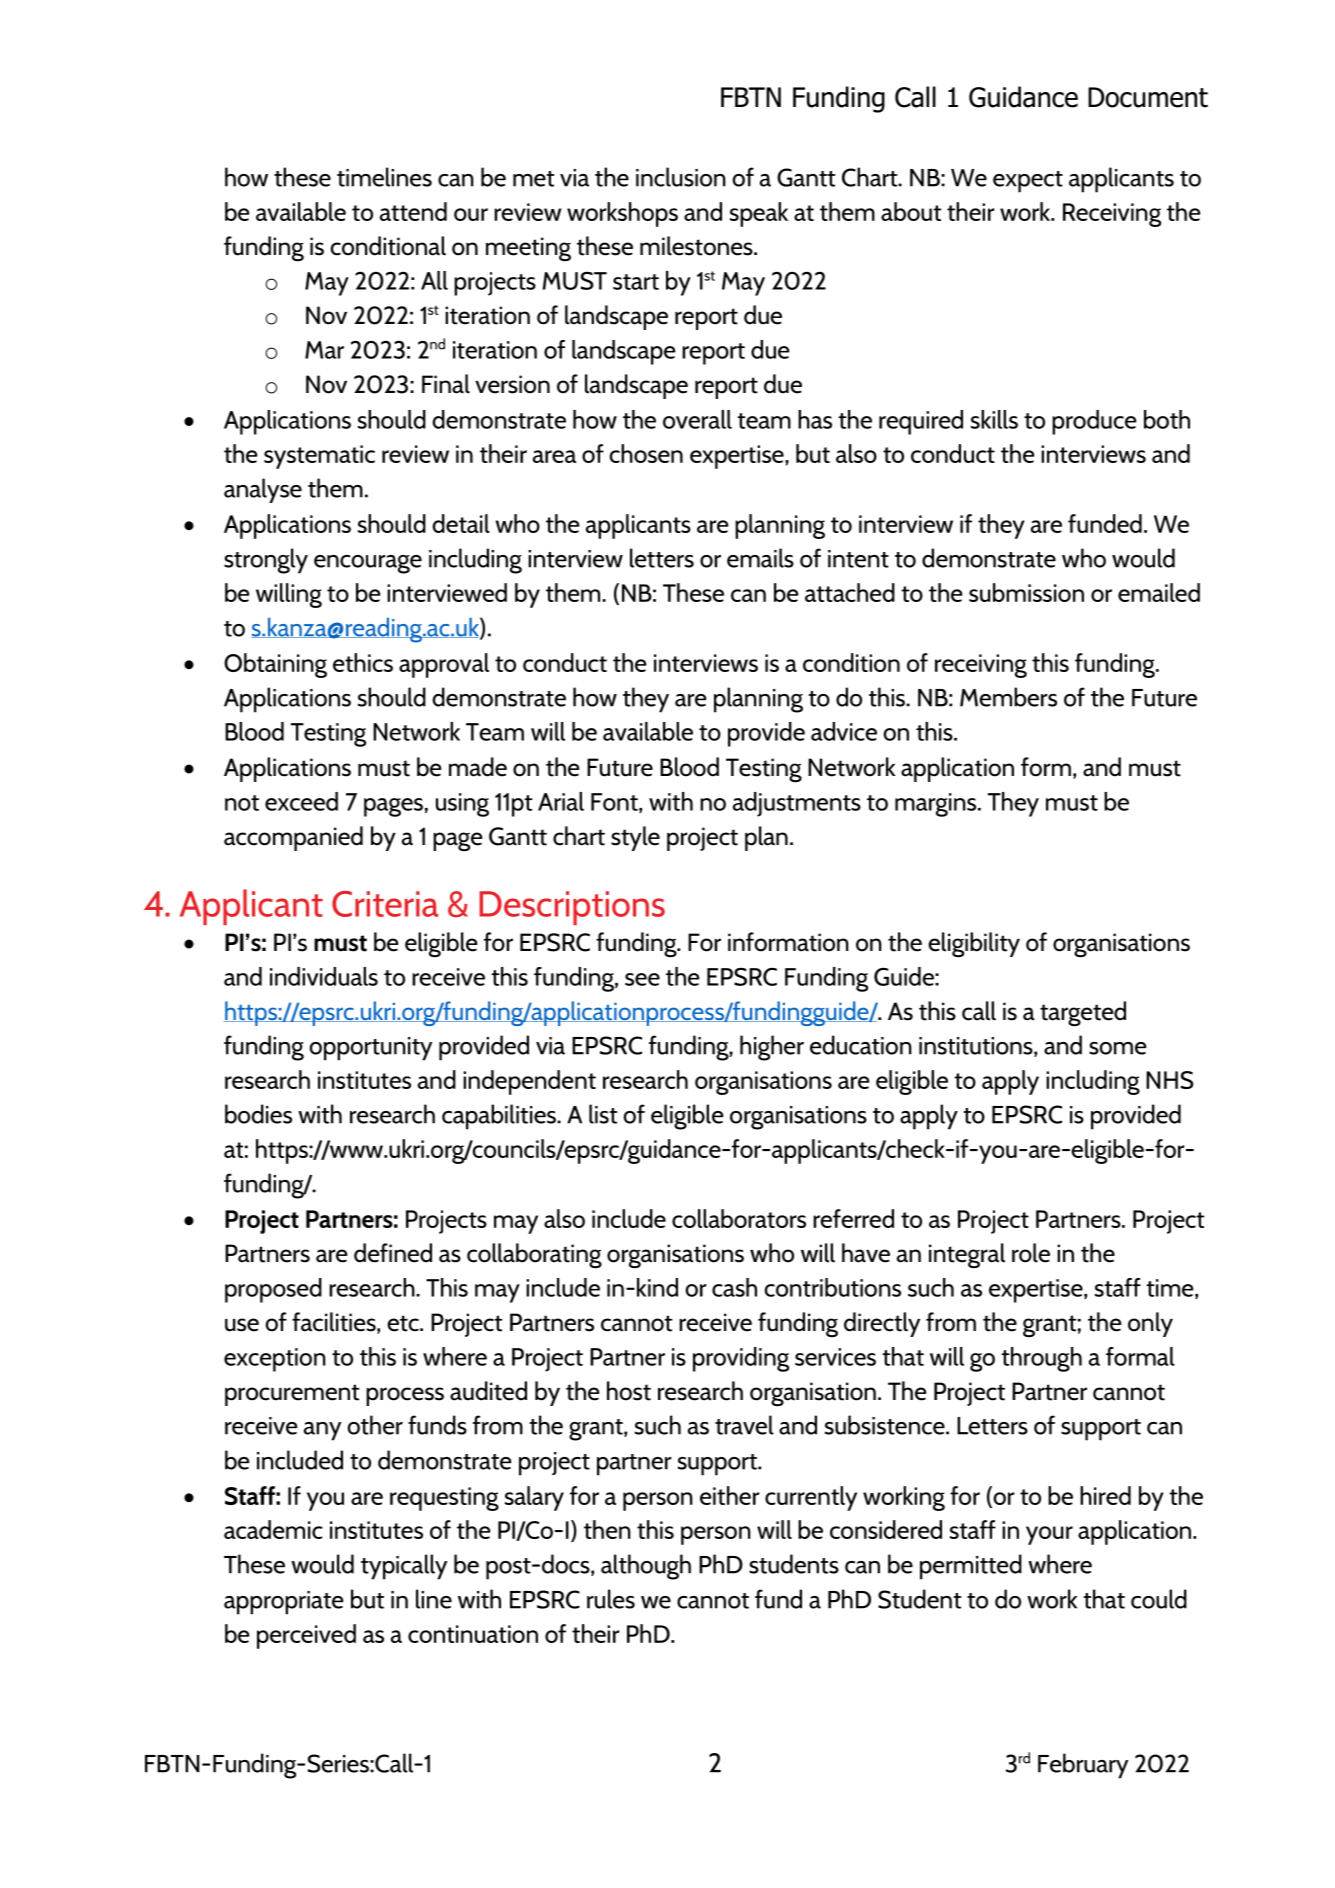 This screenshot has width=1335, height=1888. I want to click on role, so click(1031, 1253).
